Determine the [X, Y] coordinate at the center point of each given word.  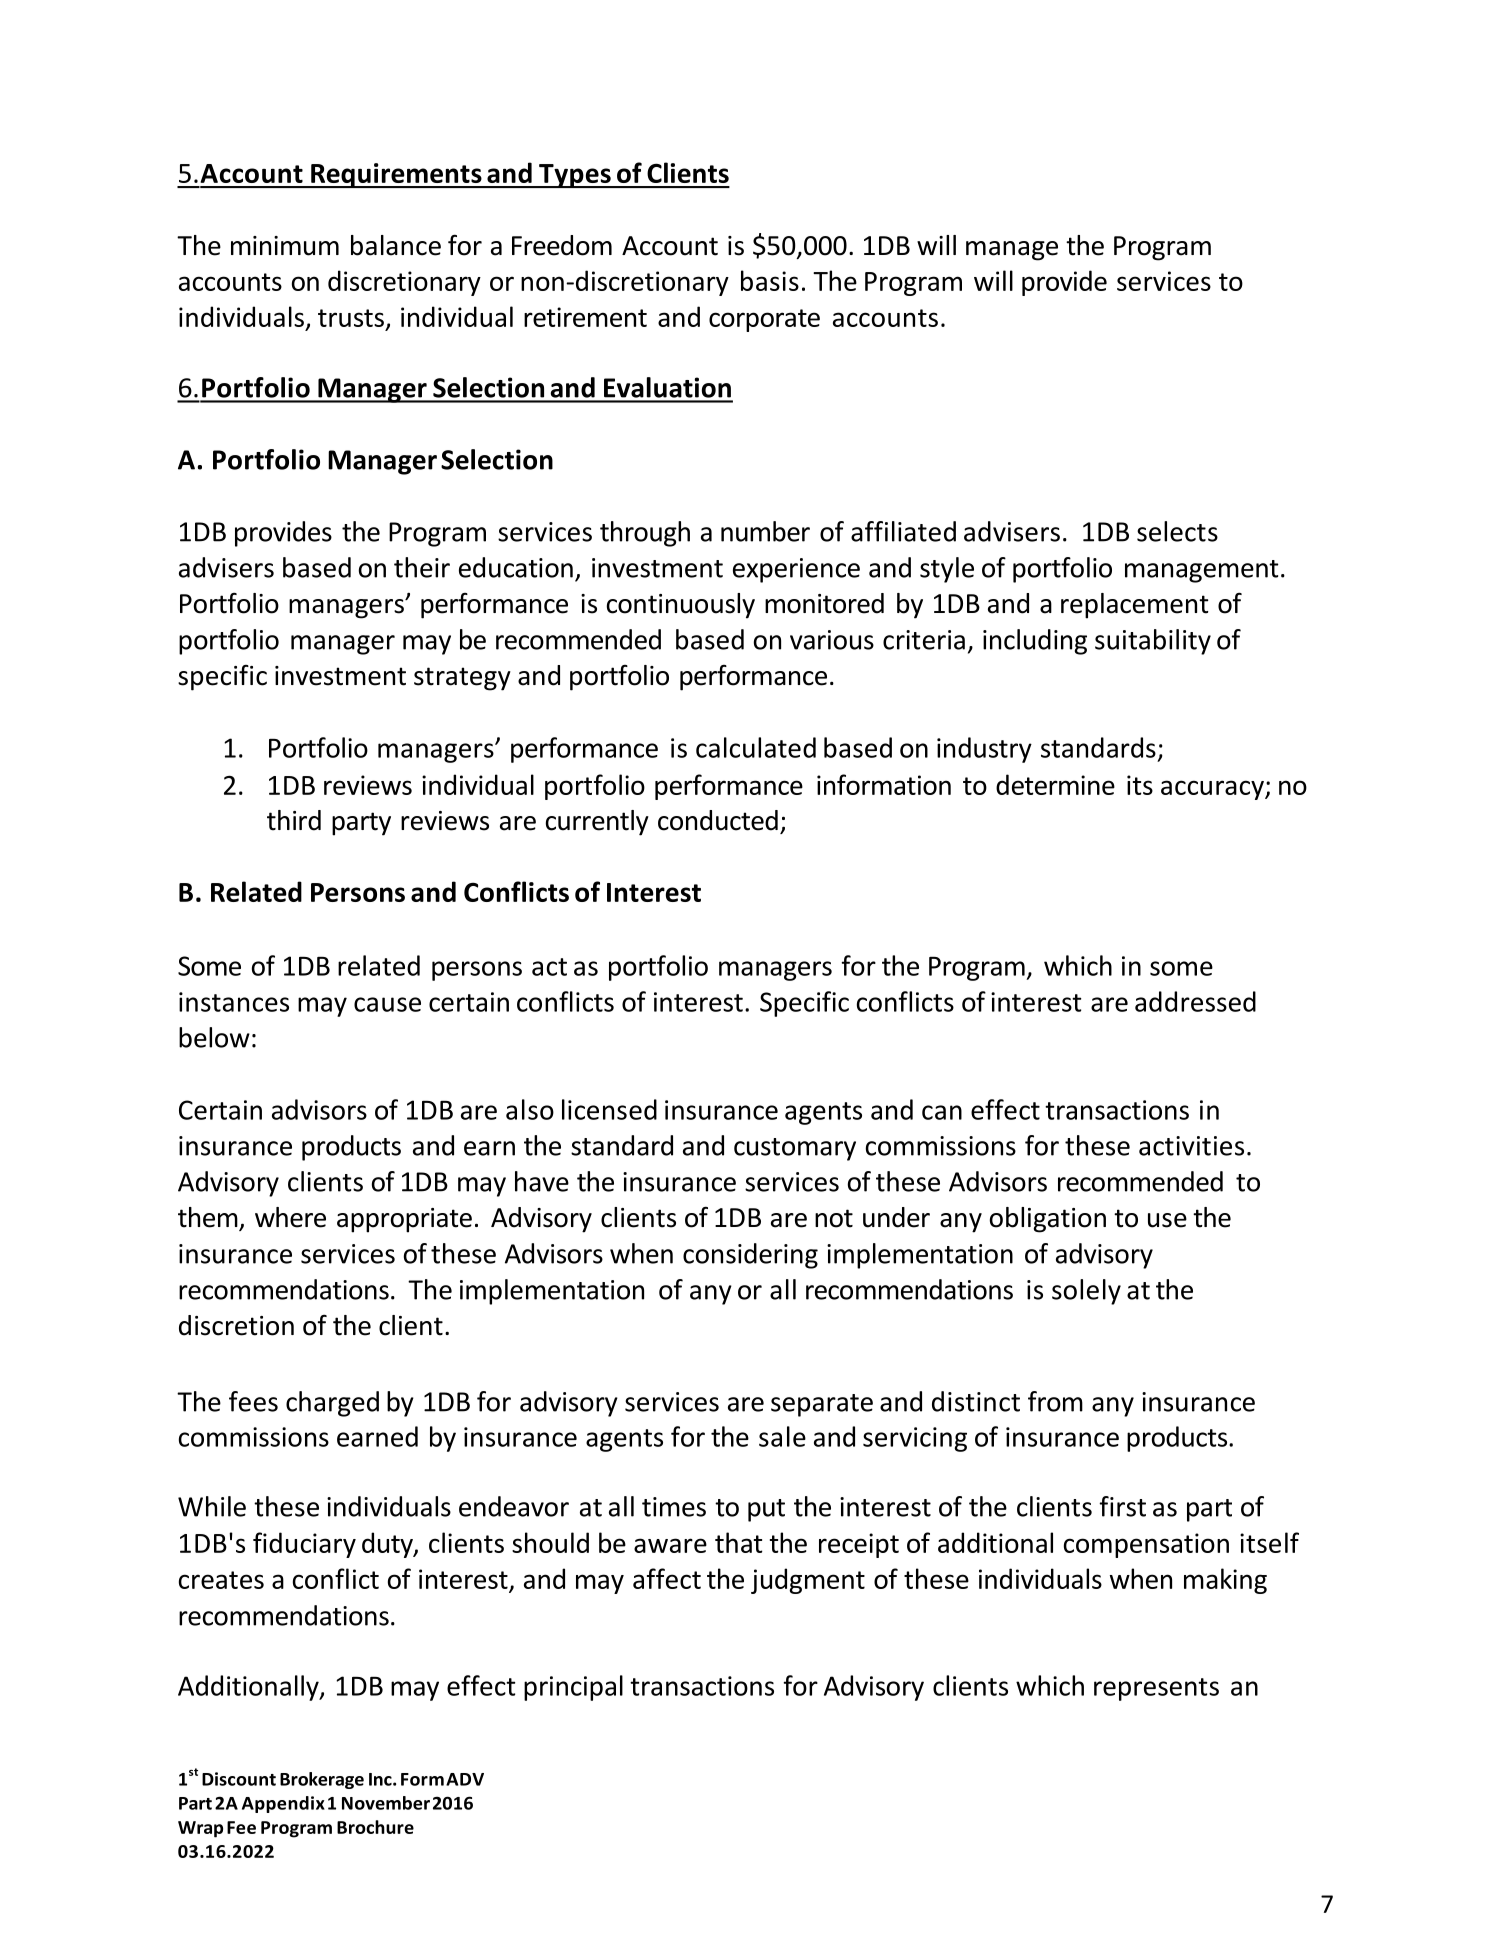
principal [573, 1688]
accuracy [1213, 790]
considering [750, 1256]
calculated [756, 747]
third [294, 820]
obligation [1048, 1220]
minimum [285, 246]
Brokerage [322, 1780]
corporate [764, 320]
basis [770, 280]
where [290, 1217]
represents [1156, 1689]
